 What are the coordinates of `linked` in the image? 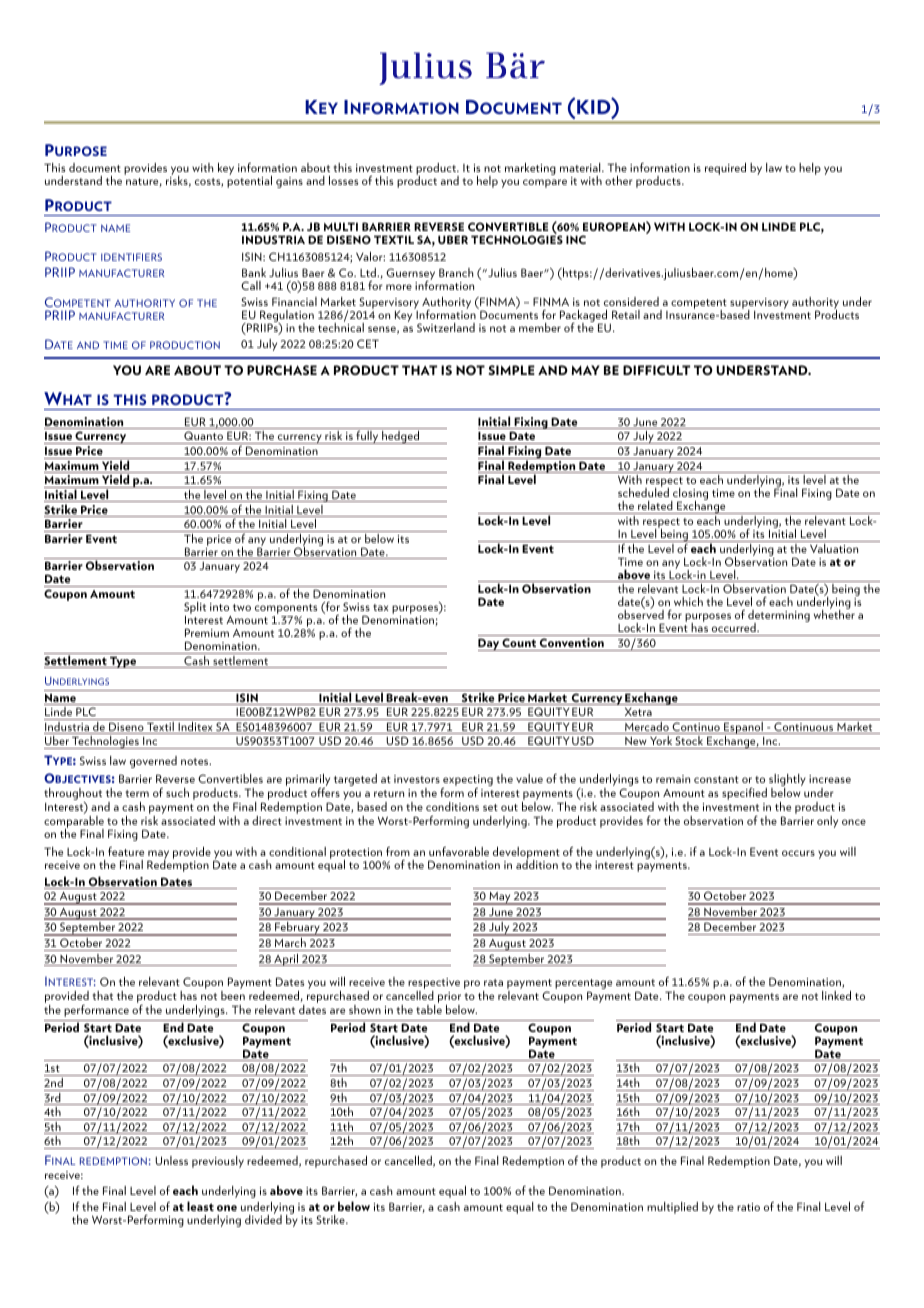 It's located at (836, 995).
